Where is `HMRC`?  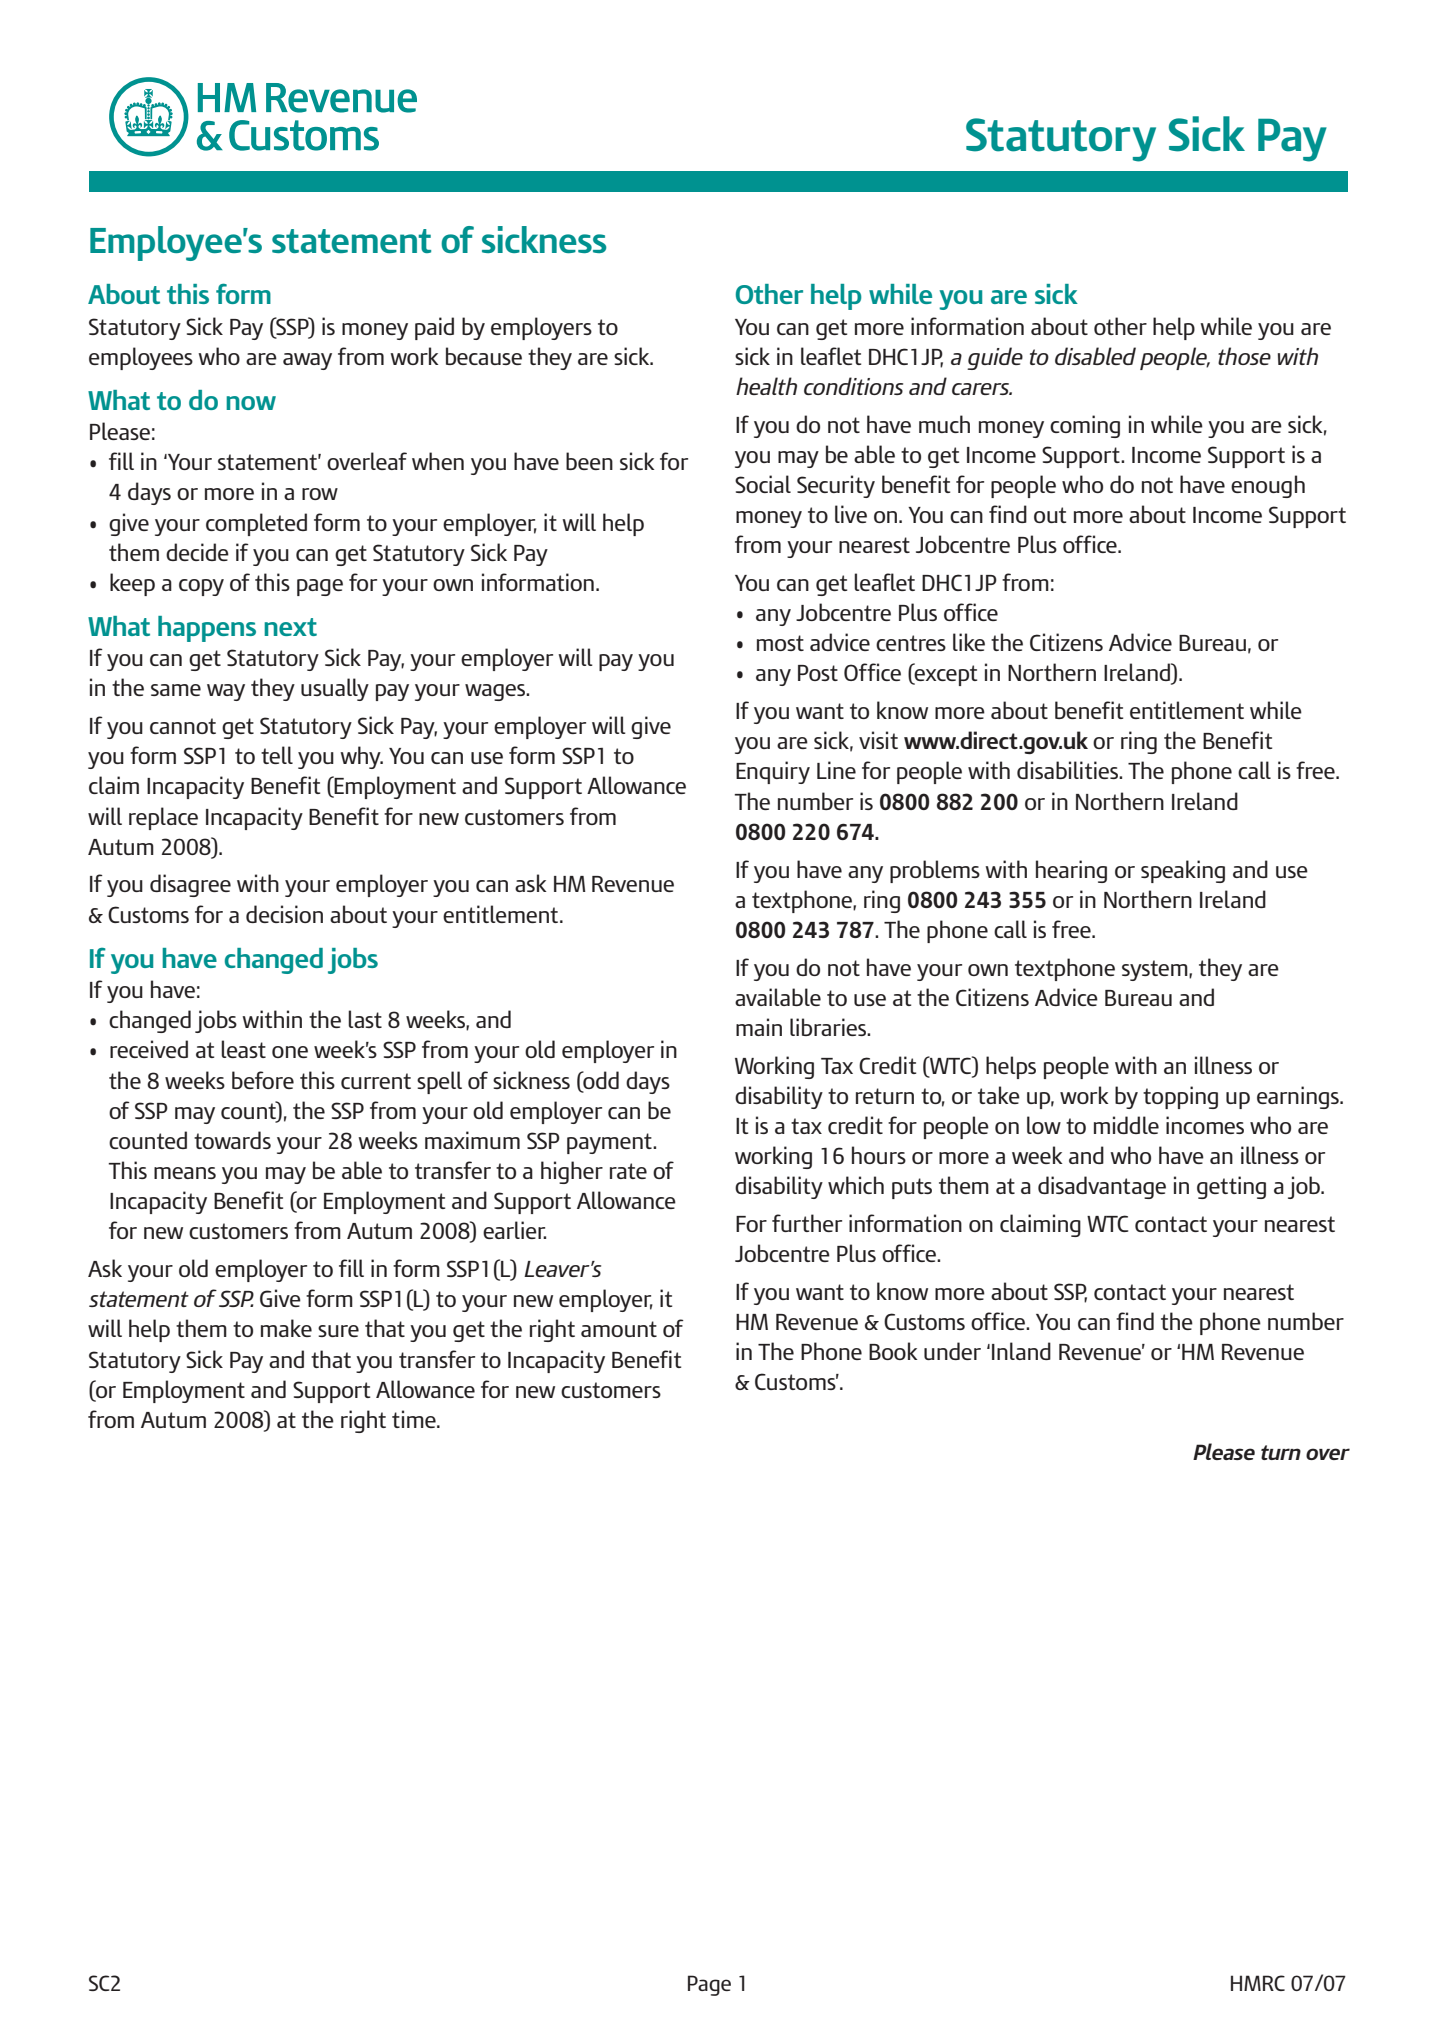
HMRC is located at coordinates (1258, 1983).
